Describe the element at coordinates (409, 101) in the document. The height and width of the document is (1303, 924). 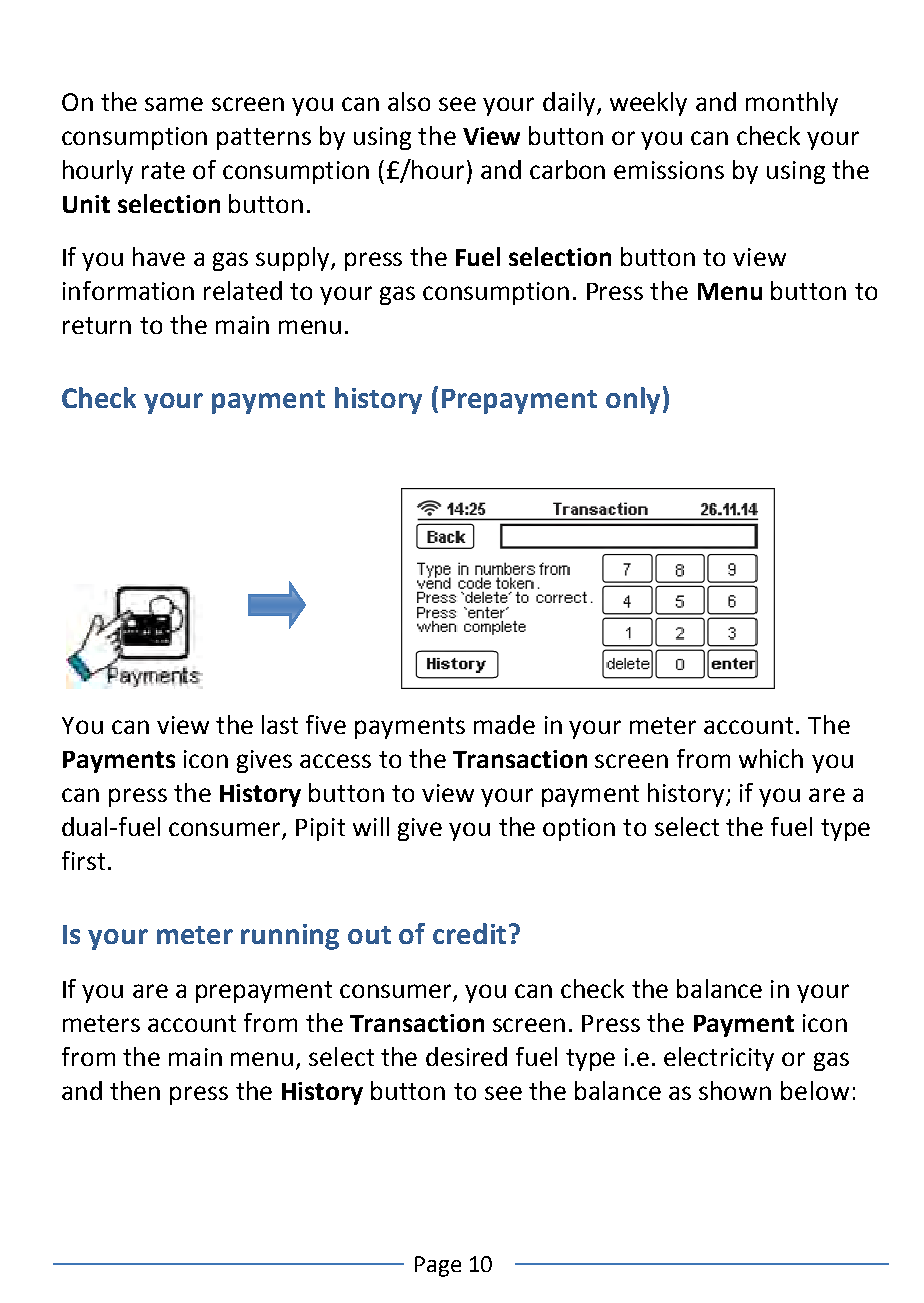
I see `also` at that location.
